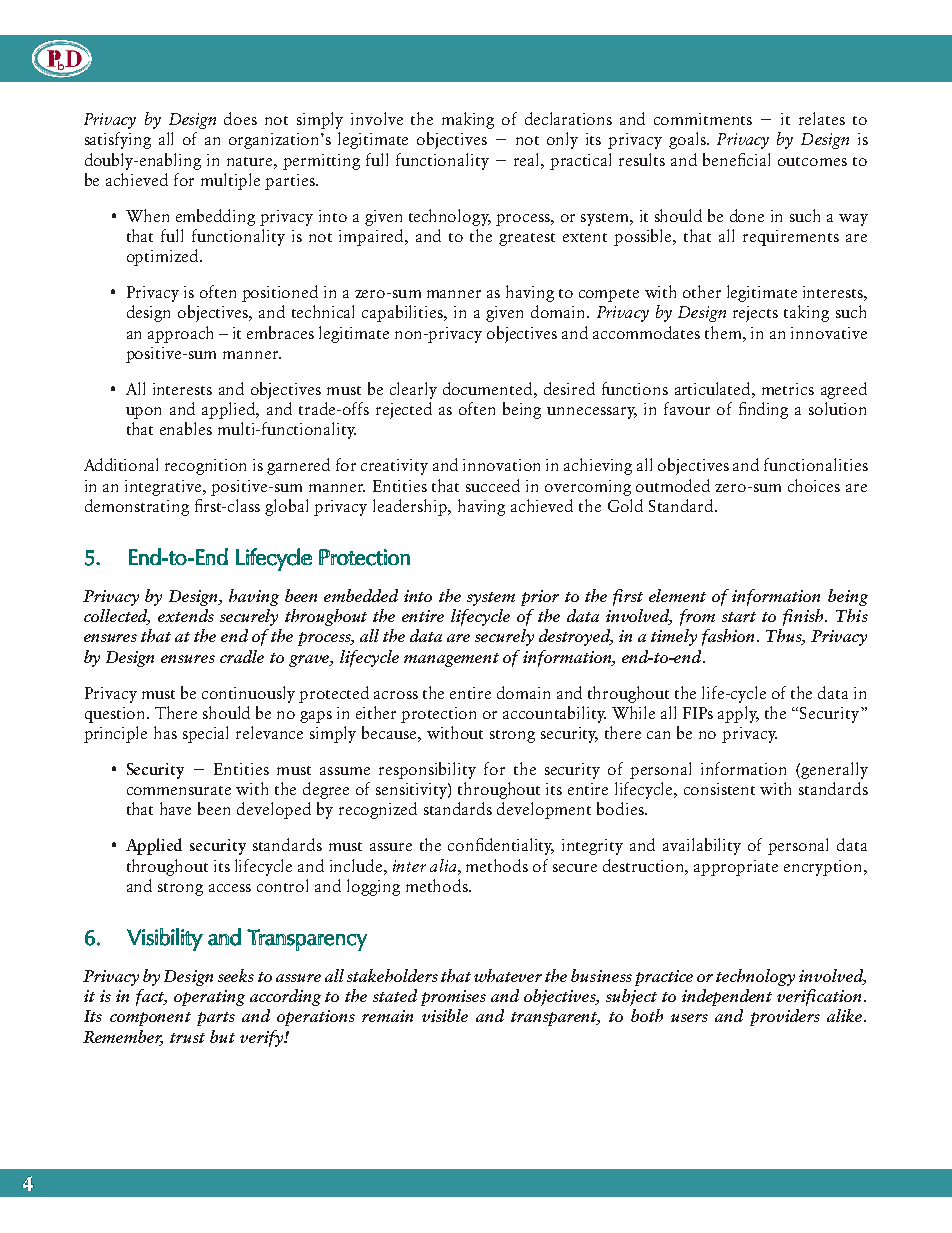 The image size is (952, 1233). Describe the element at coordinates (468, 120) in the document. I see `making` at that location.
